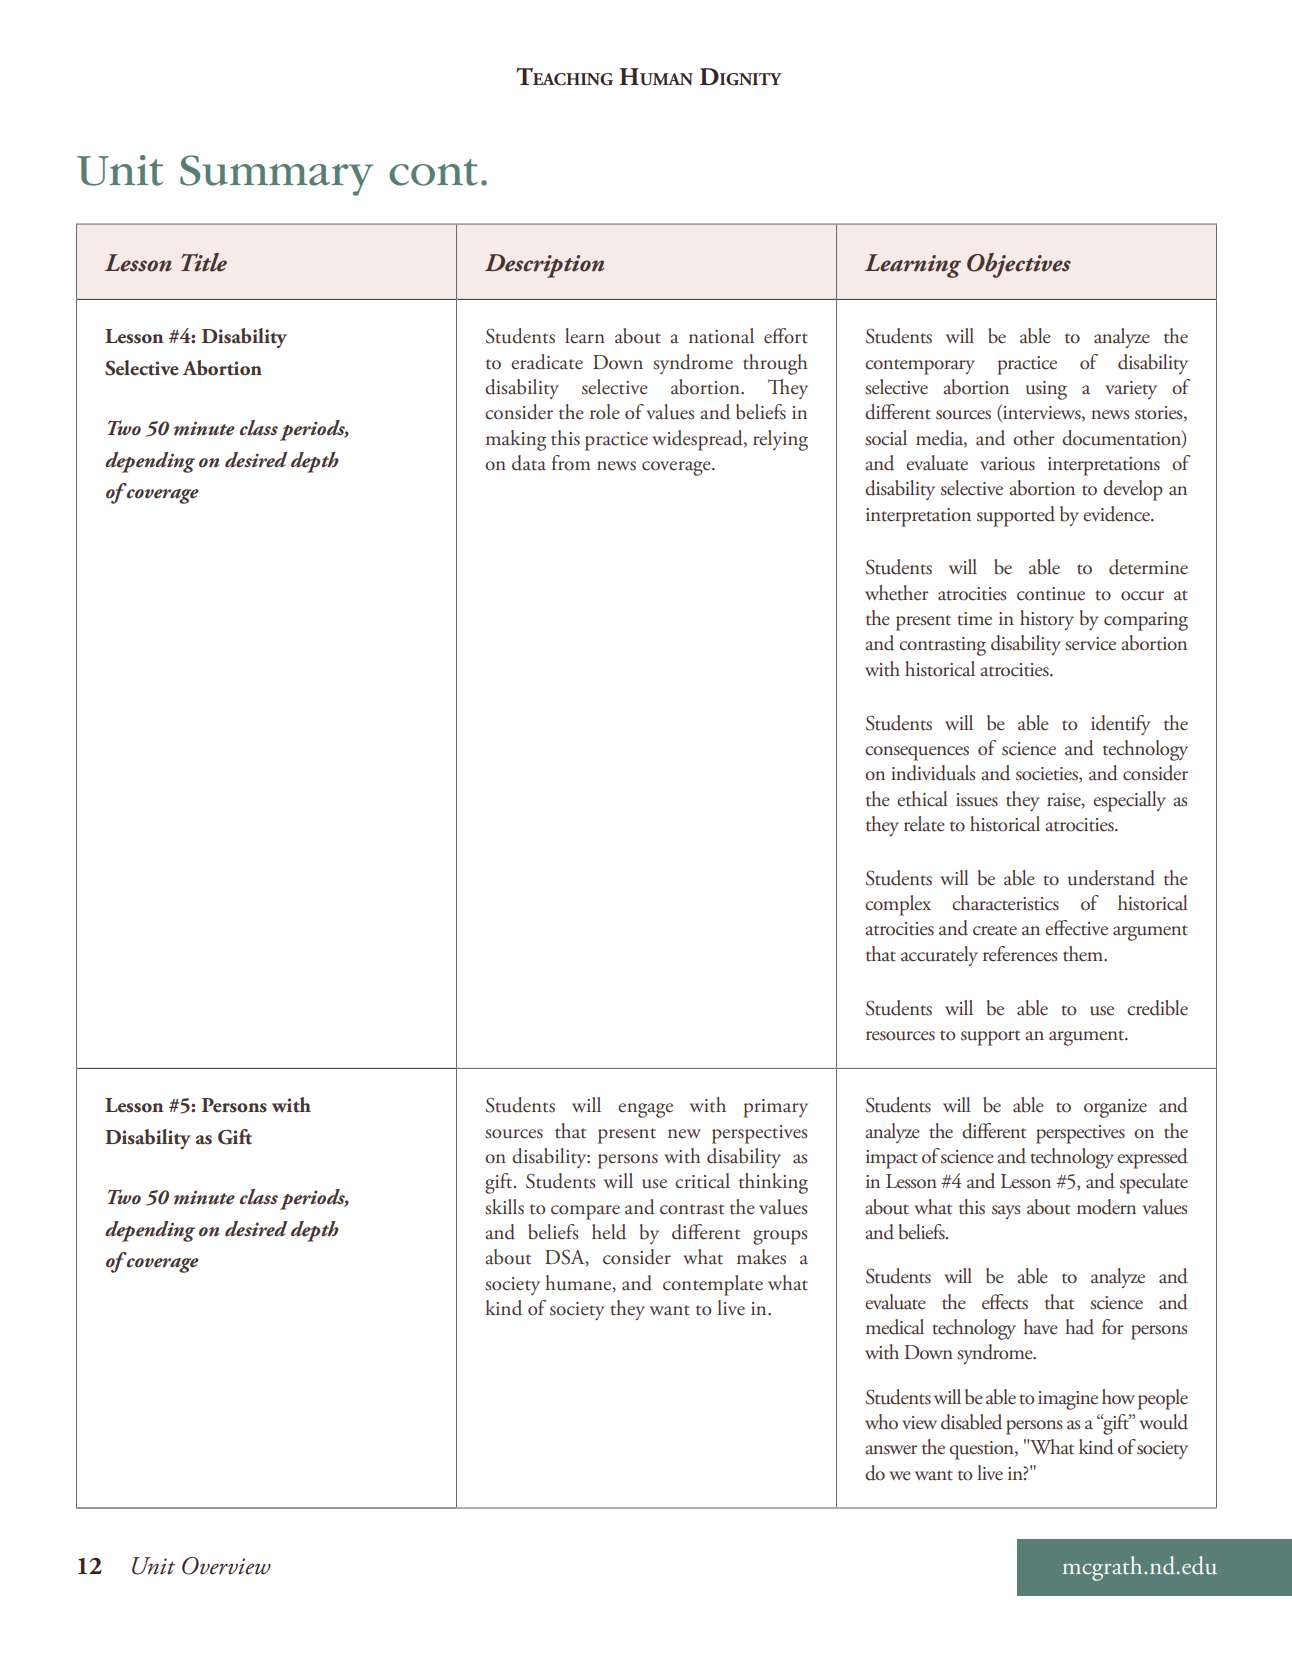 The width and height of the screenshot is (1292, 1672). What do you see at coordinates (571, 463) in the screenshot?
I see `from` at bounding box center [571, 463].
